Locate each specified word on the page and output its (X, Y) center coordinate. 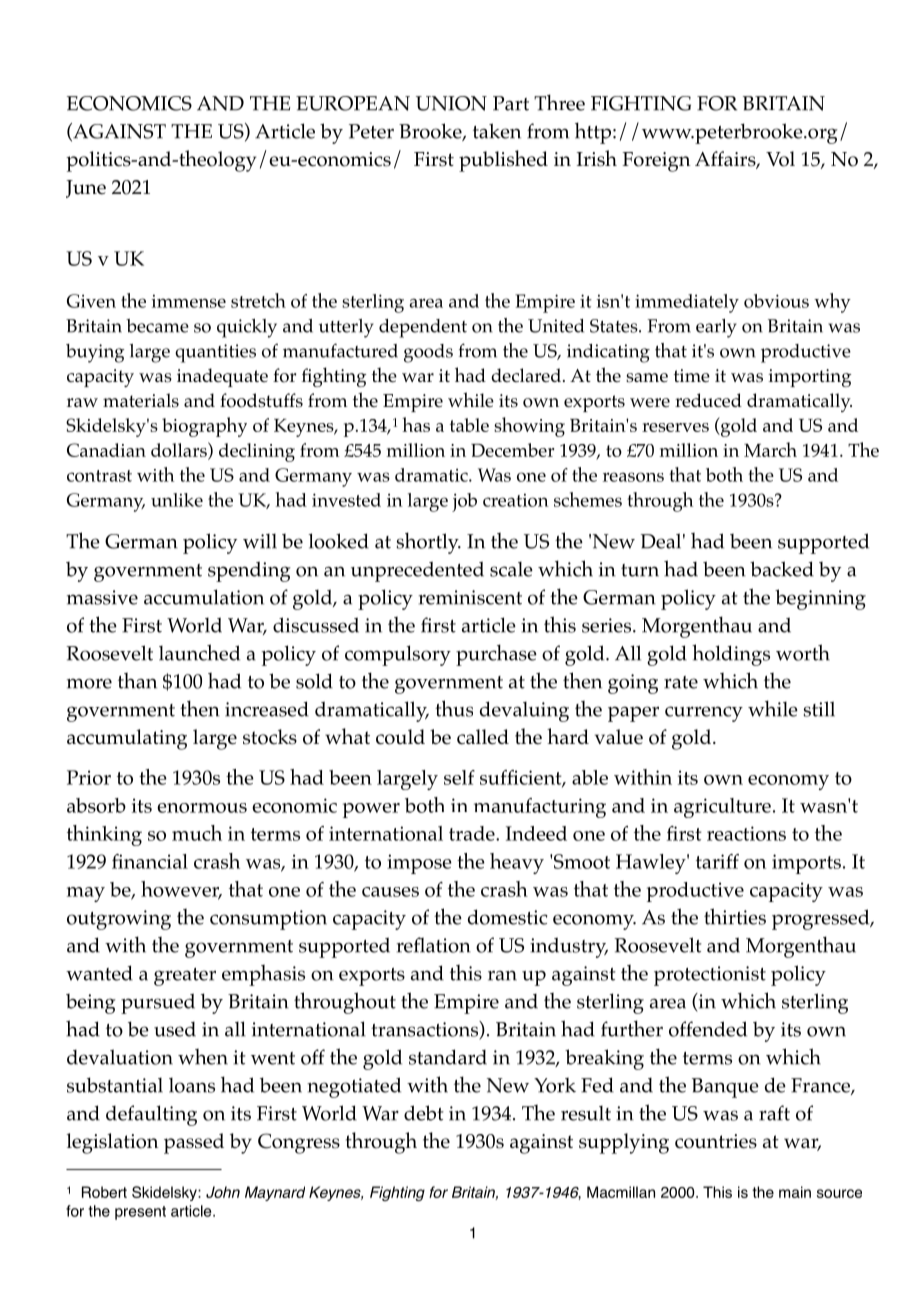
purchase (496, 655)
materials (141, 400)
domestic (508, 917)
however (181, 890)
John (223, 1192)
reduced (708, 400)
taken (497, 131)
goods (428, 353)
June (86, 189)
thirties (735, 916)
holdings (731, 655)
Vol (780, 159)
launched (199, 652)
